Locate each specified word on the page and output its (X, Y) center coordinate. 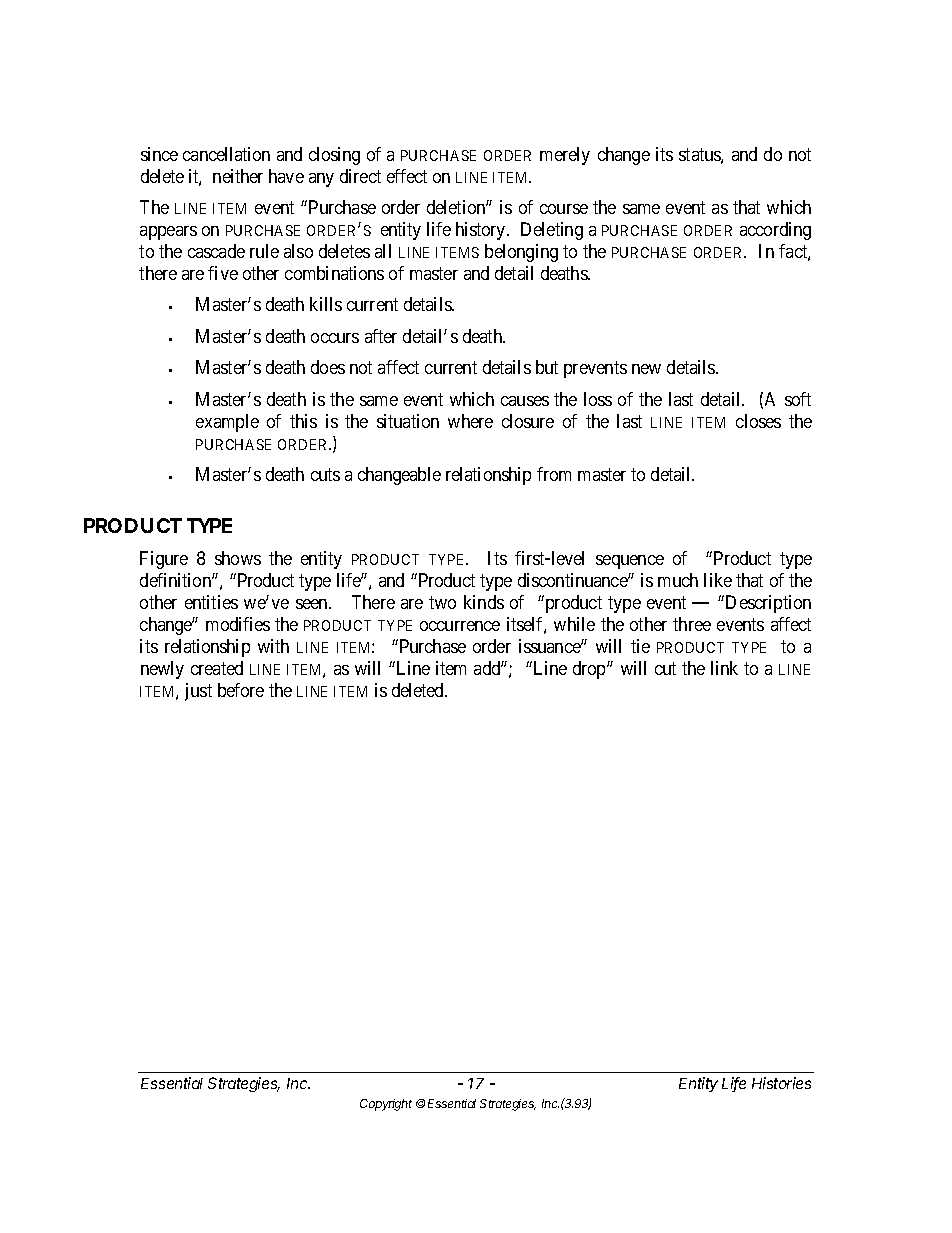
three (692, 624)
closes (758, 421)
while (574, 624)
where (470, 421)
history (482, 231)
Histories (781, 1083)
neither (238, 176)
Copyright (386, 1105)
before (241, 690)
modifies (238, 624)
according (775, 231)
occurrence (460, 626)
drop (590, 670)
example (227, 423)
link (724, 668)
